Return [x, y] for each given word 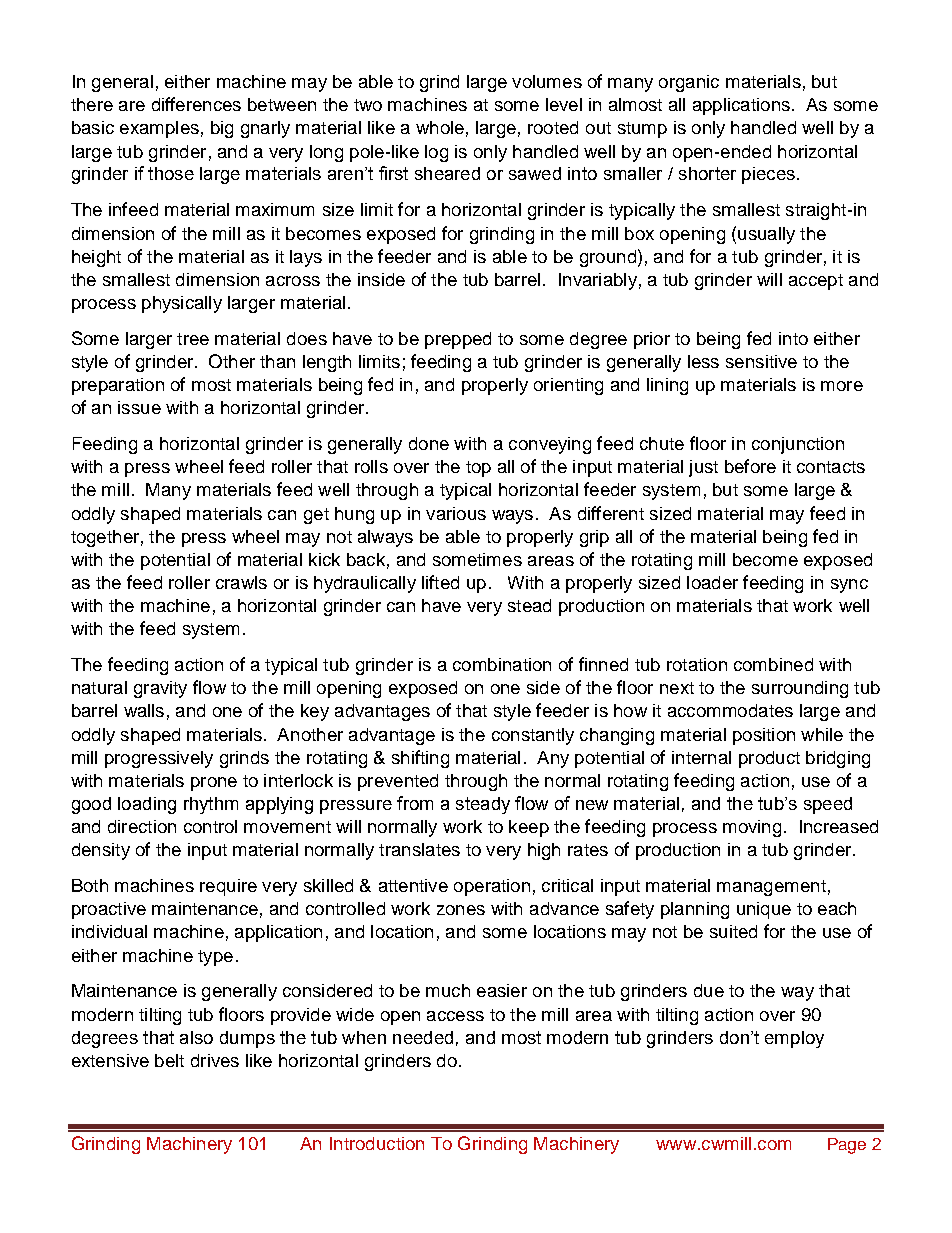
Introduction [377, 1143]
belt [169, 1060]
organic [689, 83]
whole [440, 127]
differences [196, 104]
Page [847, 1146]
